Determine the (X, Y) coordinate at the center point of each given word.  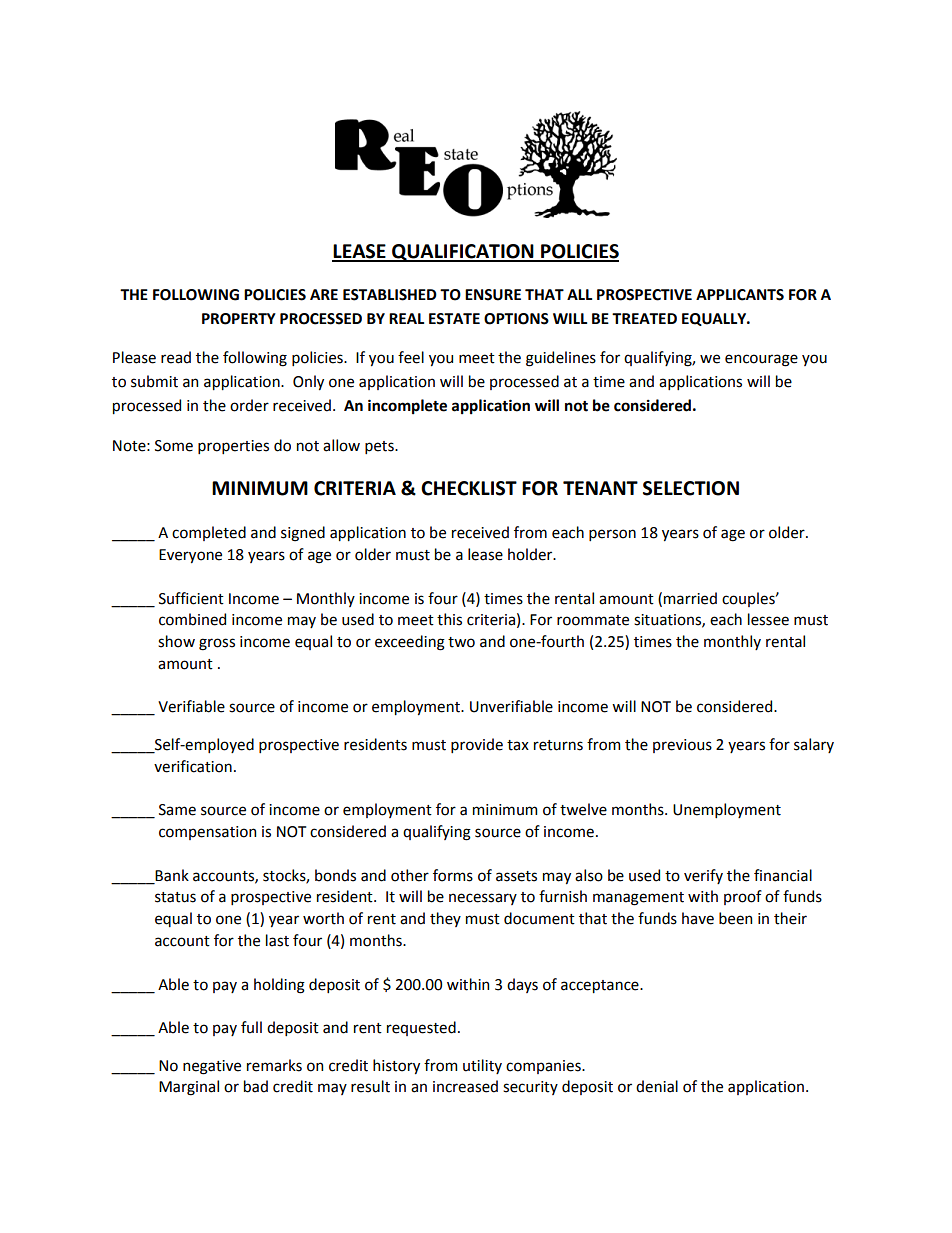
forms (453, 875)
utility (482, 1066)
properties (233, 447)
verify (703, 876)
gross (217, 644)
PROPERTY (239, 319)
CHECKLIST (469, 488)
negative (212, 1067)
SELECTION (691, 488)
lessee (768, 619)
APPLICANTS (740, 295)
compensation (207, 833)
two (461, 642)
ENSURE (493, 295)
